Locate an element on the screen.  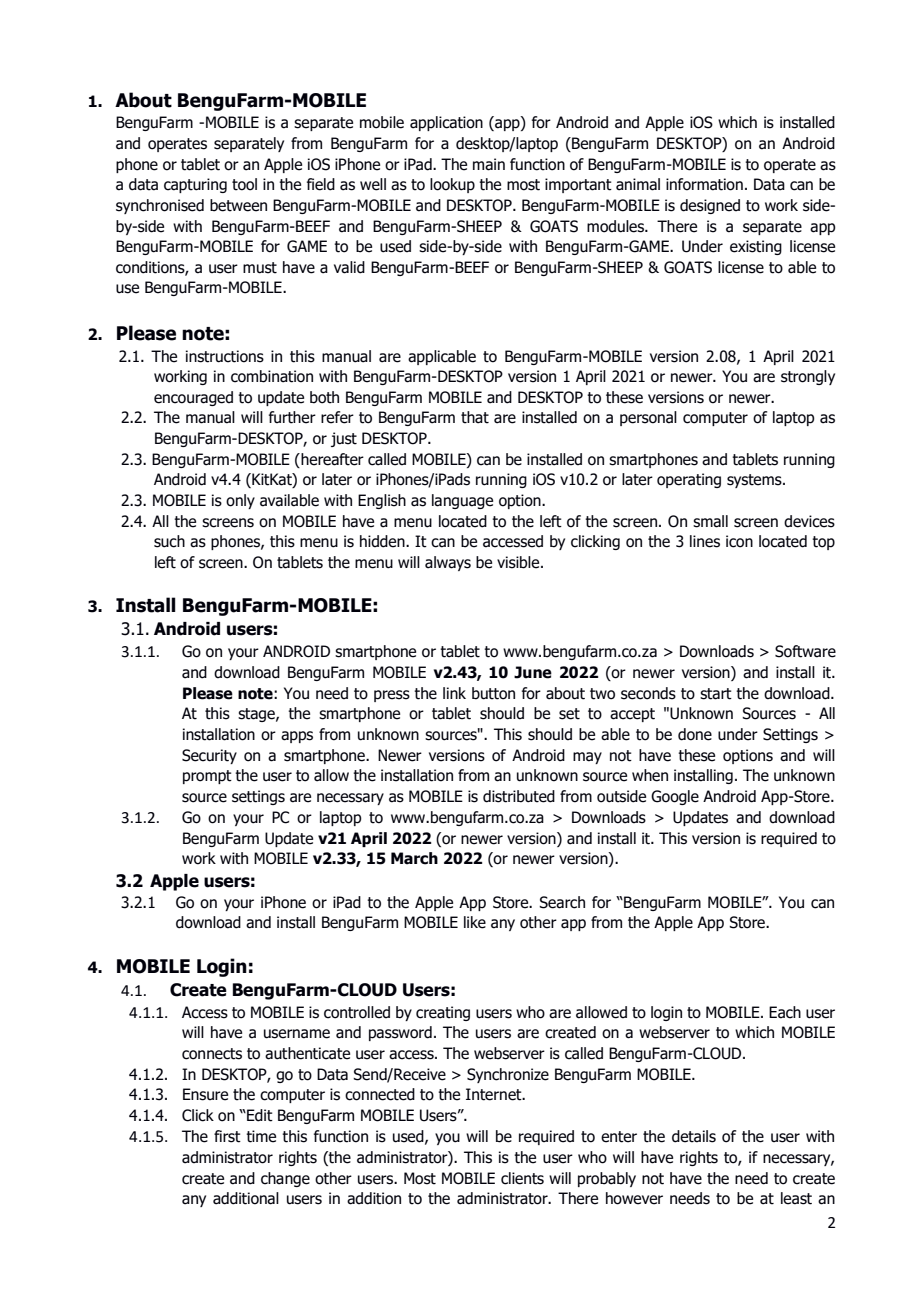
first is located at coordinates (227, 1136).
